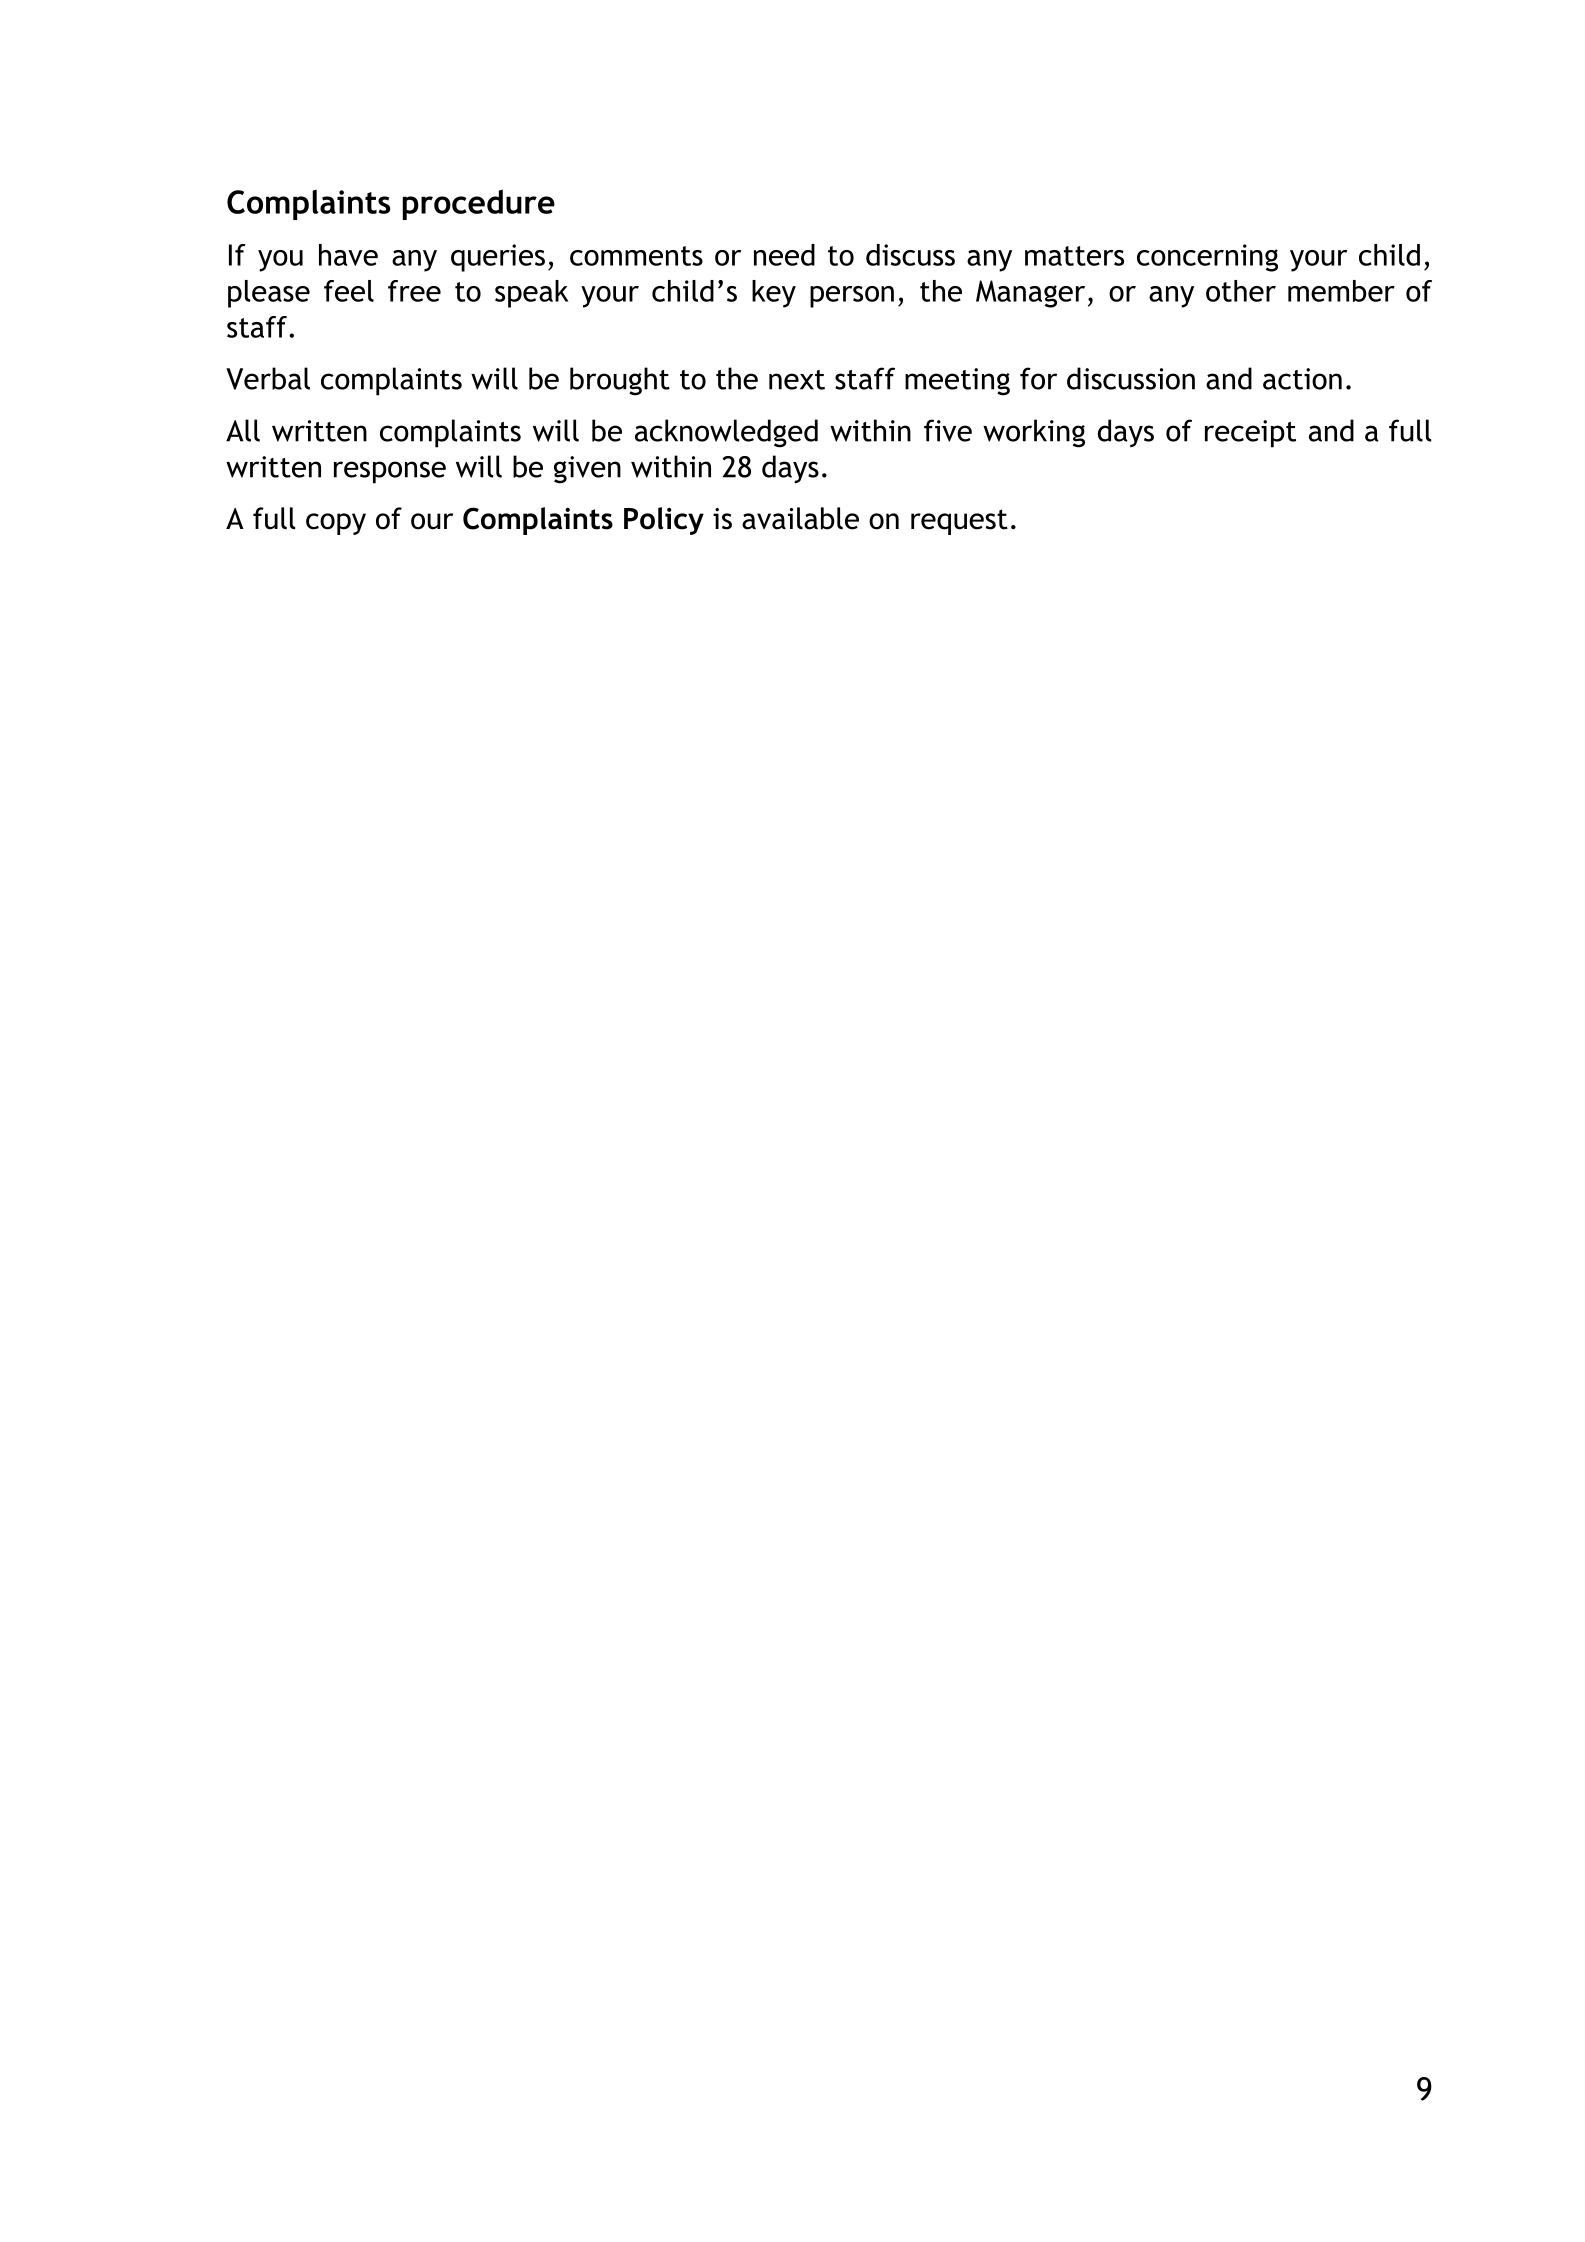  Describe the element at coordinates (959, 522) in the screenshot. I see `request` at that location.
